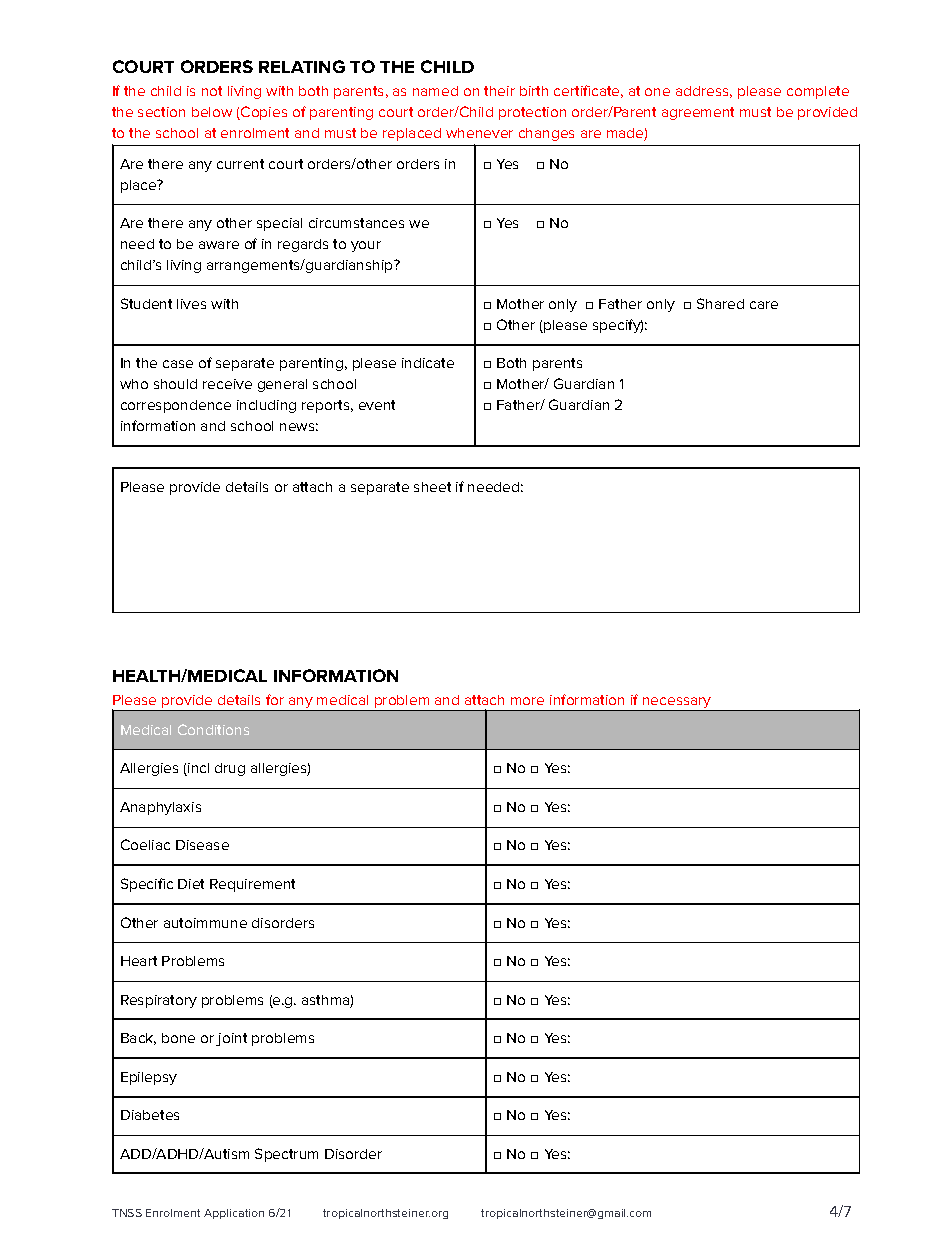 The height and width of the page is (1233, 952). What do you see at coordinates (227, 384) in the page?
I see `receive` at bounding box center [227, 384].
